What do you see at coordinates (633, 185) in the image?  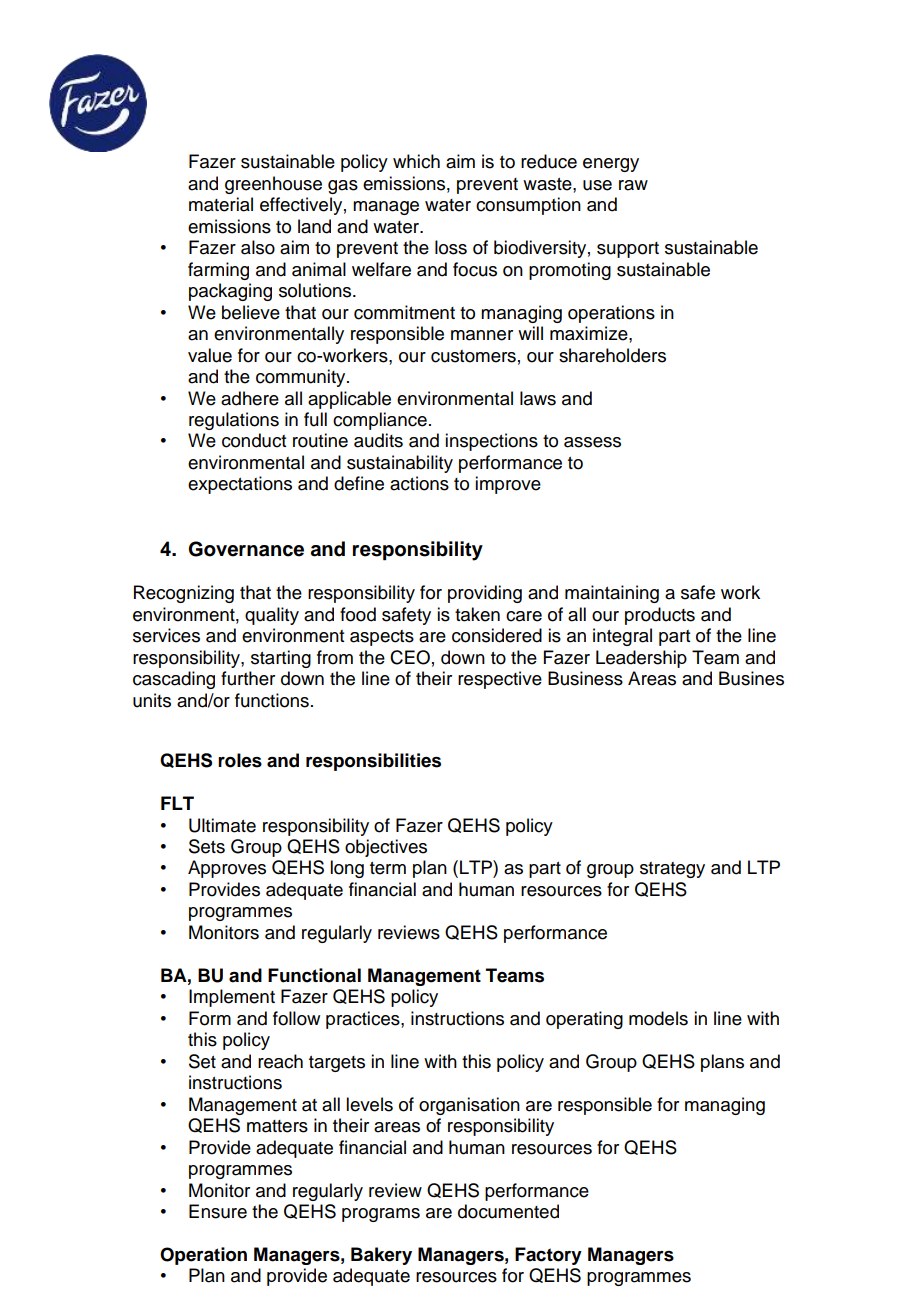 I see `raw` at bounding box center [633, 185].
